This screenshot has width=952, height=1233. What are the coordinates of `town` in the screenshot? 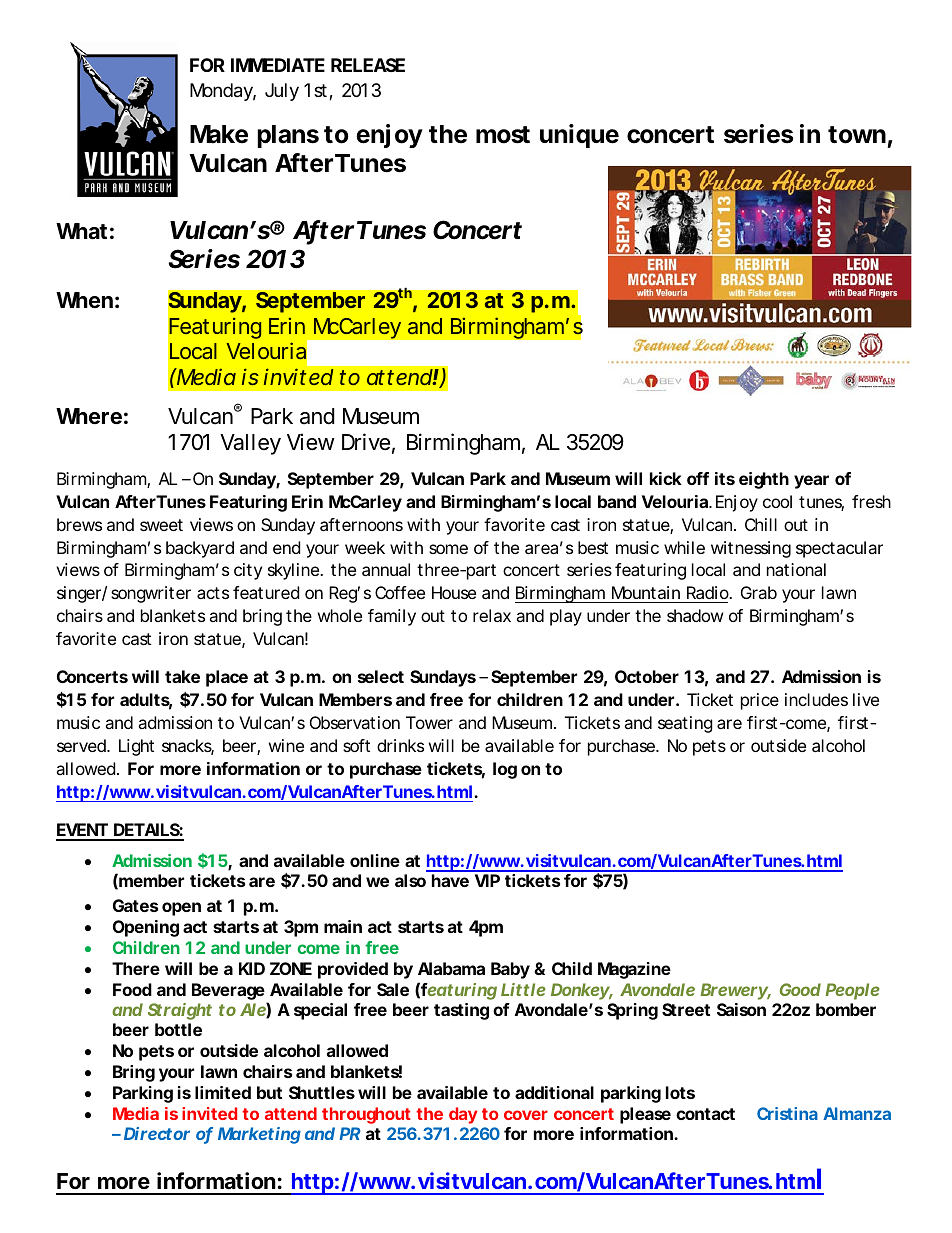 It's located at (857, 135).
